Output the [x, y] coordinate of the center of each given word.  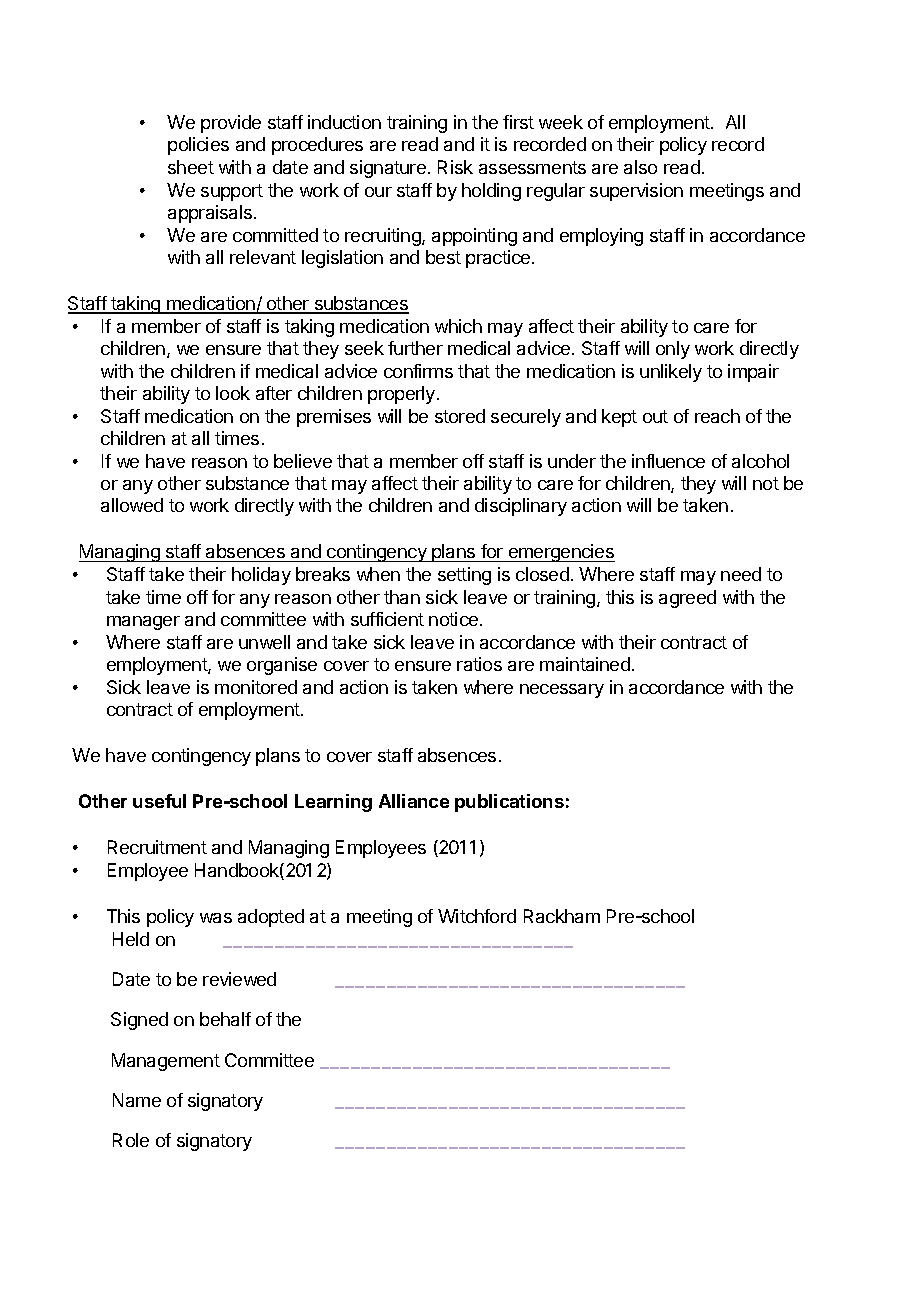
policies [198, 146]
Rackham [562, 916]
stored [460, 416]
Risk [455, 167]
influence [668, 461]
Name [137, 1100]
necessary [562, 691]
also [640, 167]
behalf [225, 1019]
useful [159, 801]
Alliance [414, 801]
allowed [132, 505]
